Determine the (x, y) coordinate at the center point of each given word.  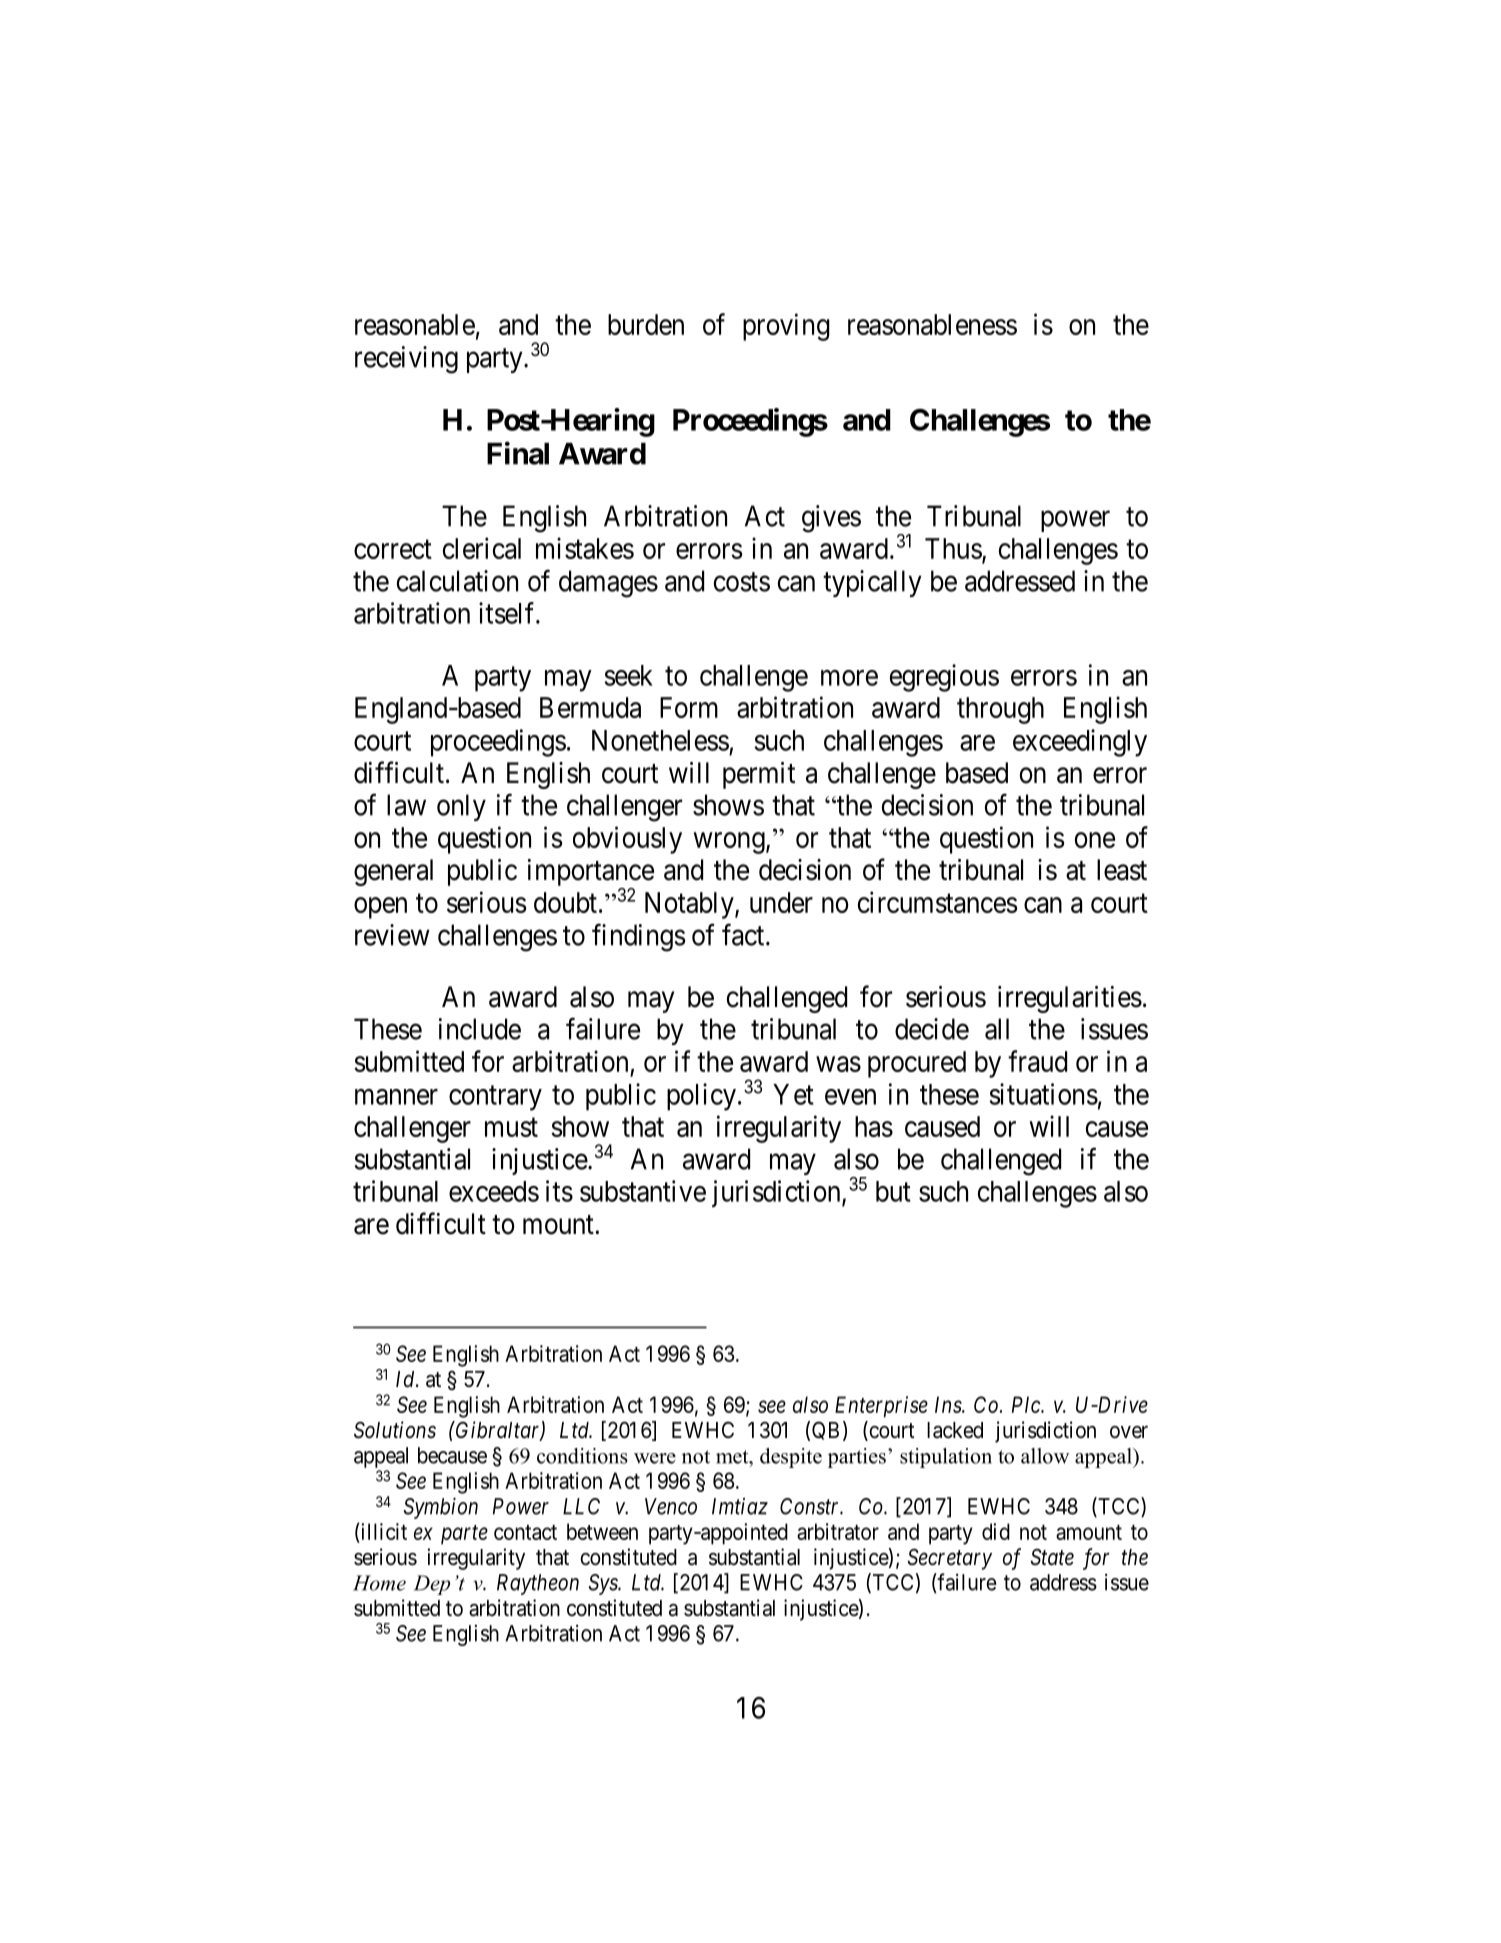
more (849, 678)
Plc (1027, 1404)
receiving (406, 360)
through (1000, 710)
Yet (793, 1094)
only (461, 807)
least (1122, 870)
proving (786, 327)
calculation (457, 581)
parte (464, 1535)
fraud (1037, 1061)
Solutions (395, 1430)
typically (872, 583)
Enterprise (881, 1407)
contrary (495, 1098)
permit (759, 775)
